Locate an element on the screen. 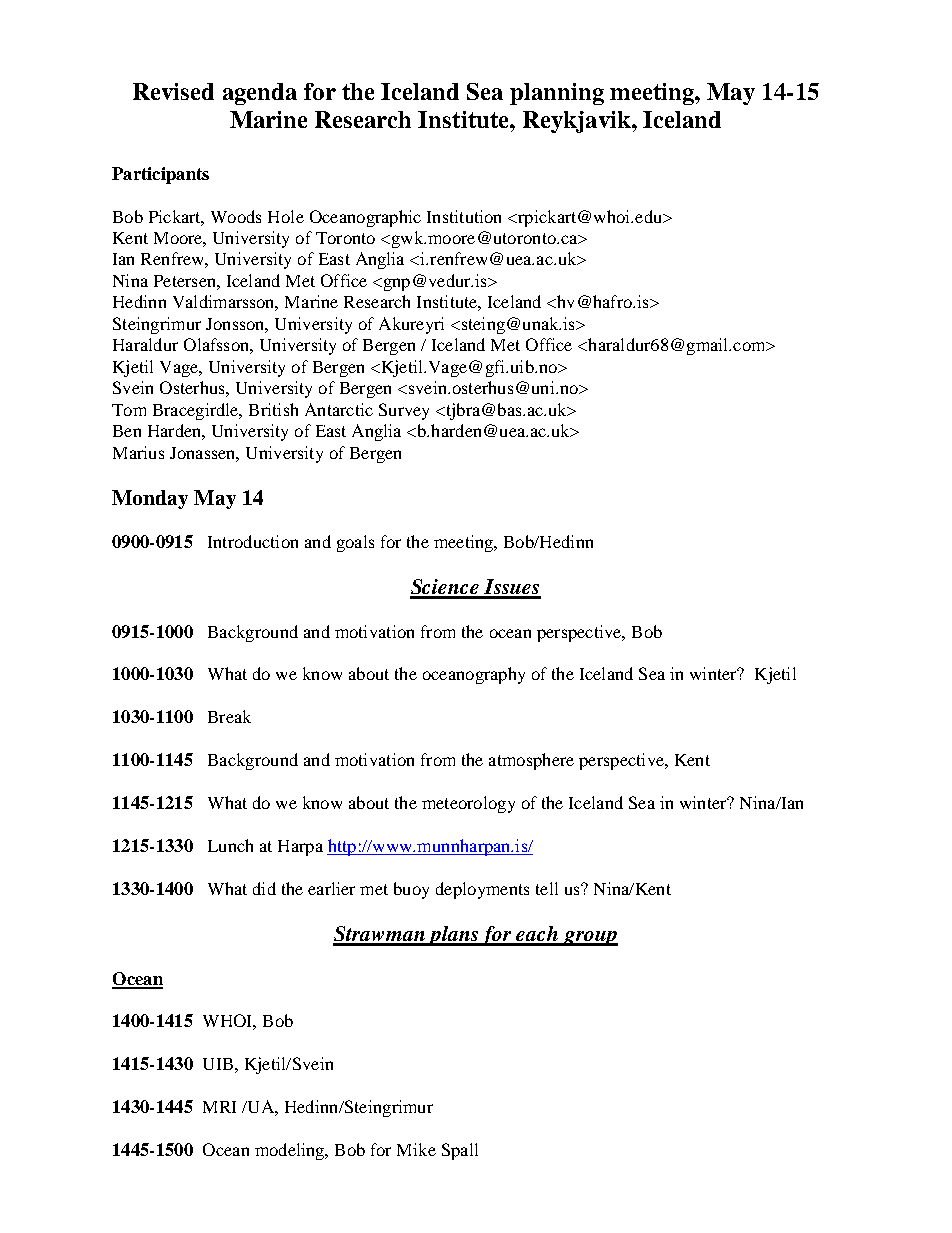  atmosphere is located at coordinates (531, 761).
